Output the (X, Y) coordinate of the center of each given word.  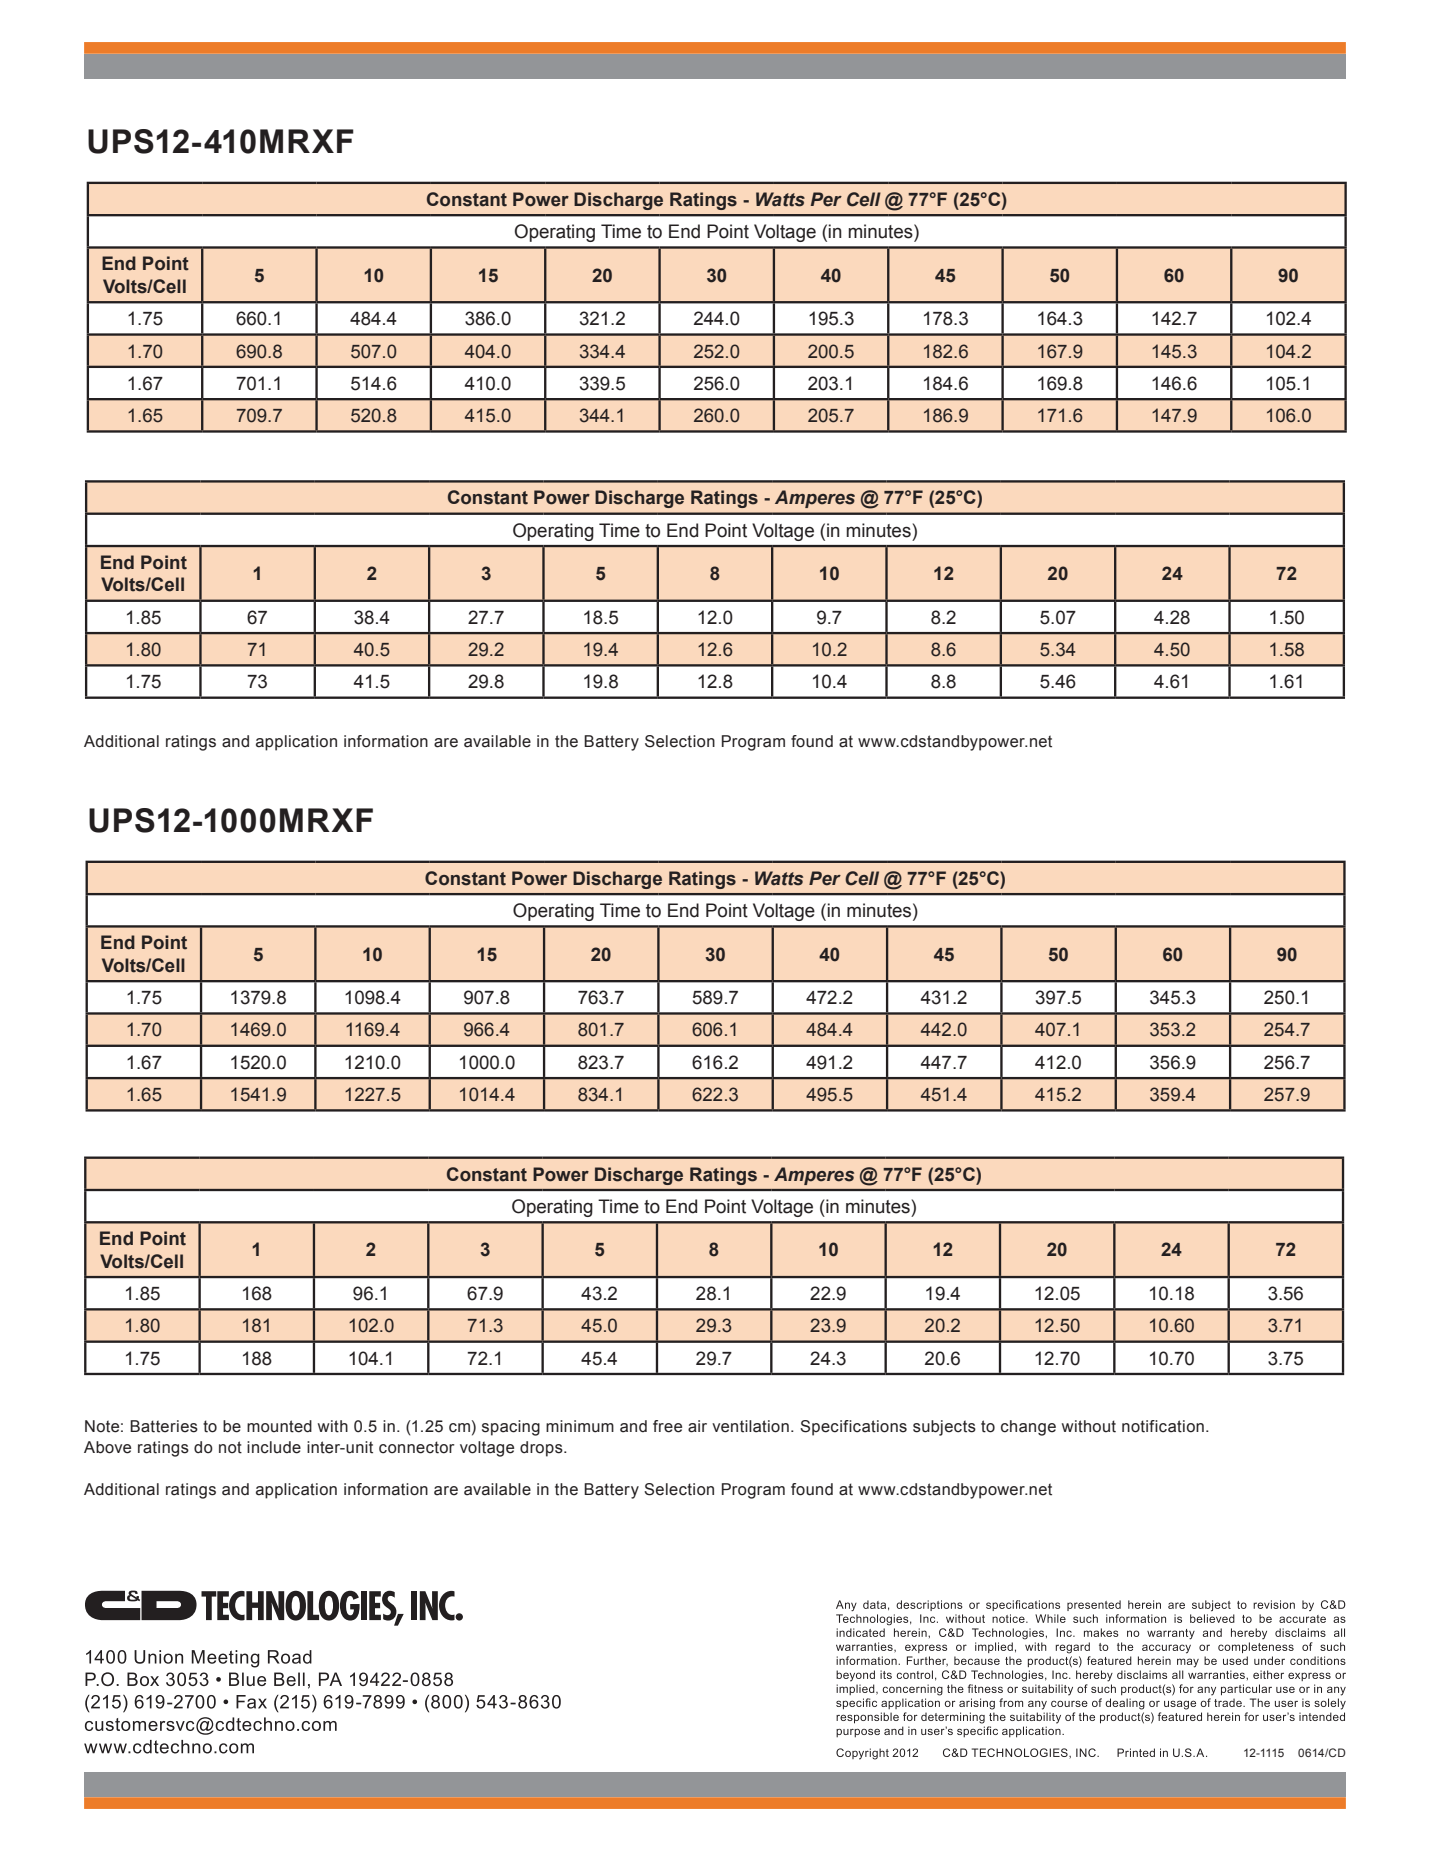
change (1028, 1428)
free (667, 1426)
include (274, 1447)
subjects (944, 1428)
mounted (279, 1426)
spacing (511, 1428)
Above (107, 1447)
